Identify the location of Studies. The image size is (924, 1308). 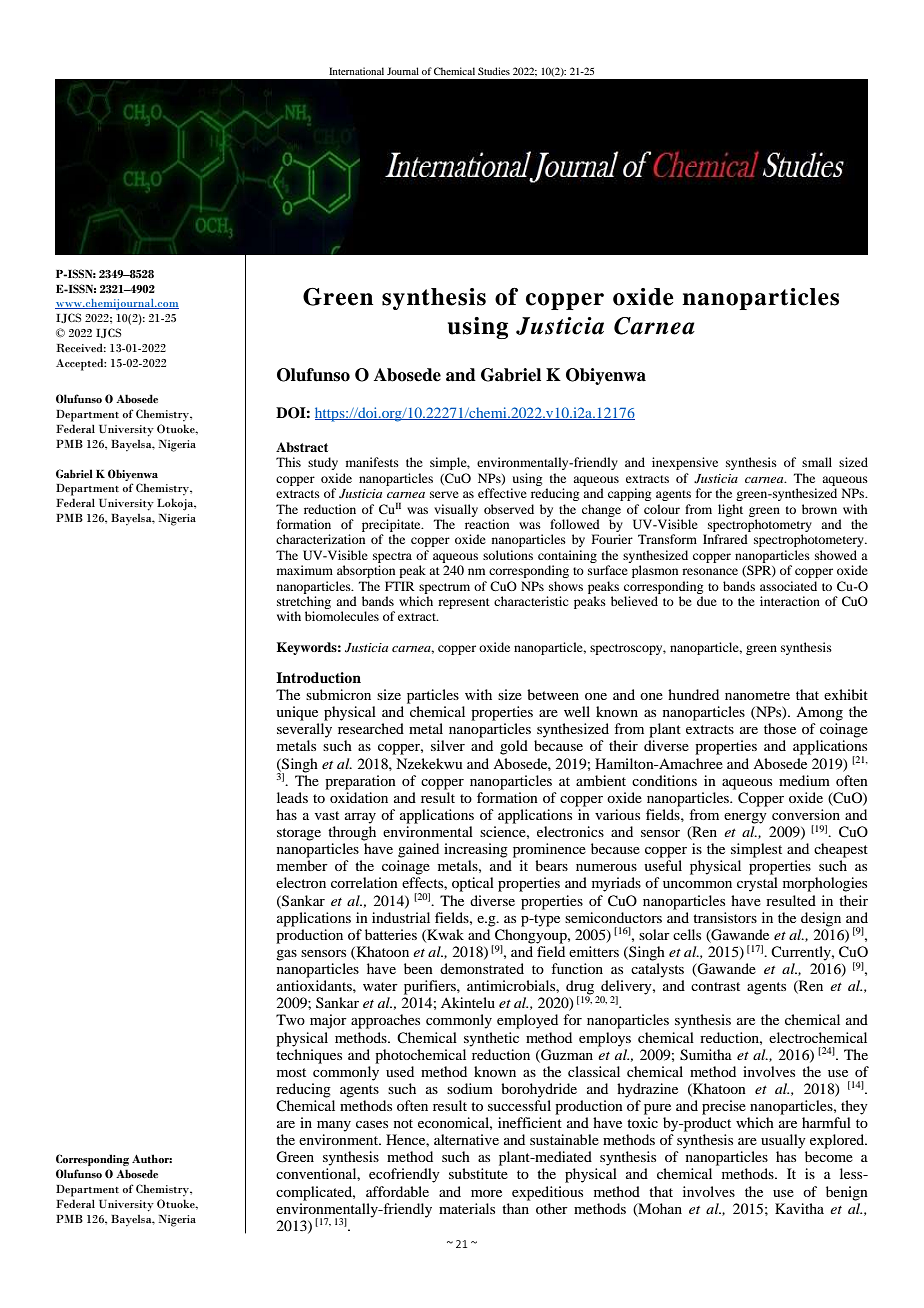
(494, 71).
